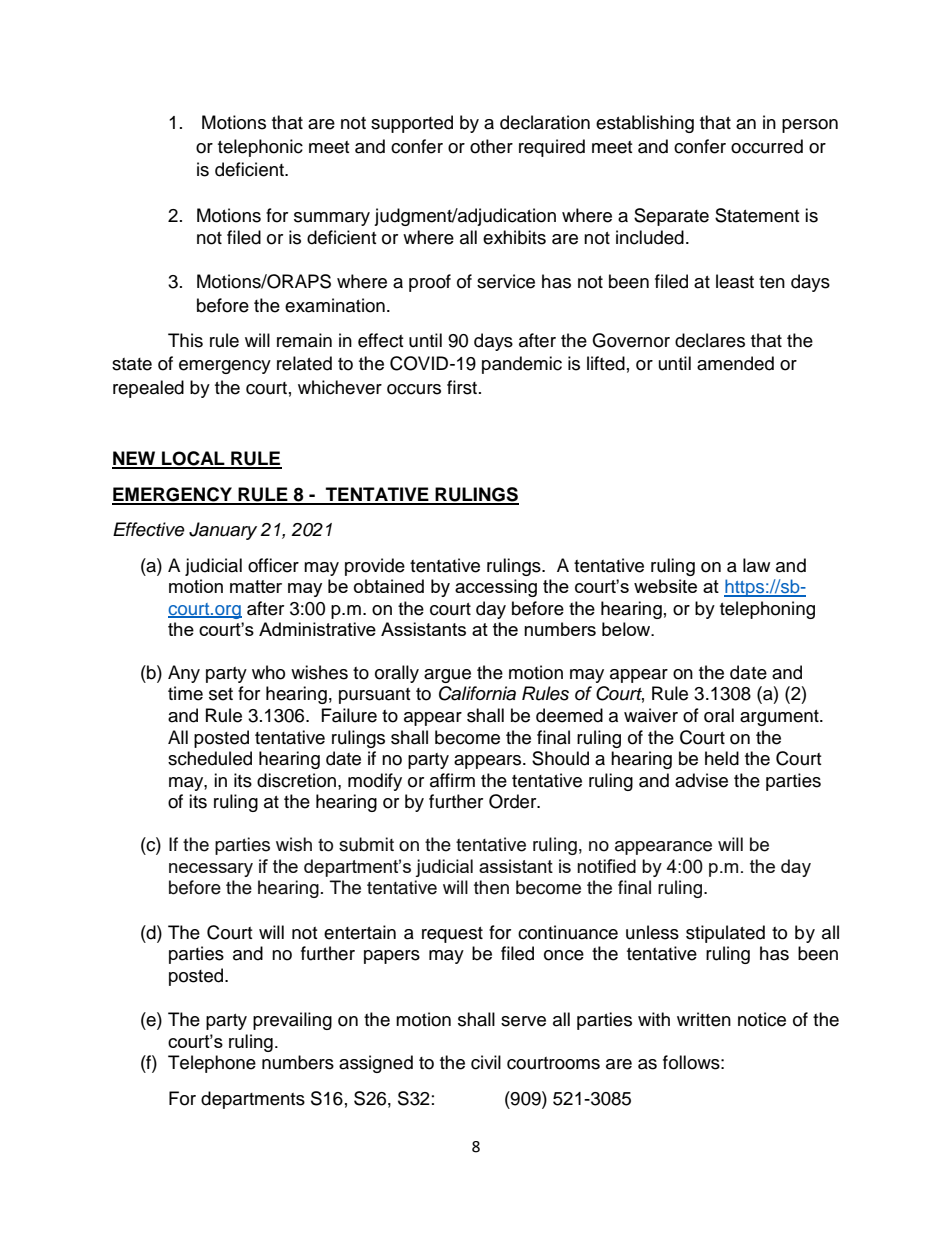  I want to click on civil, so click(486, 1062).
